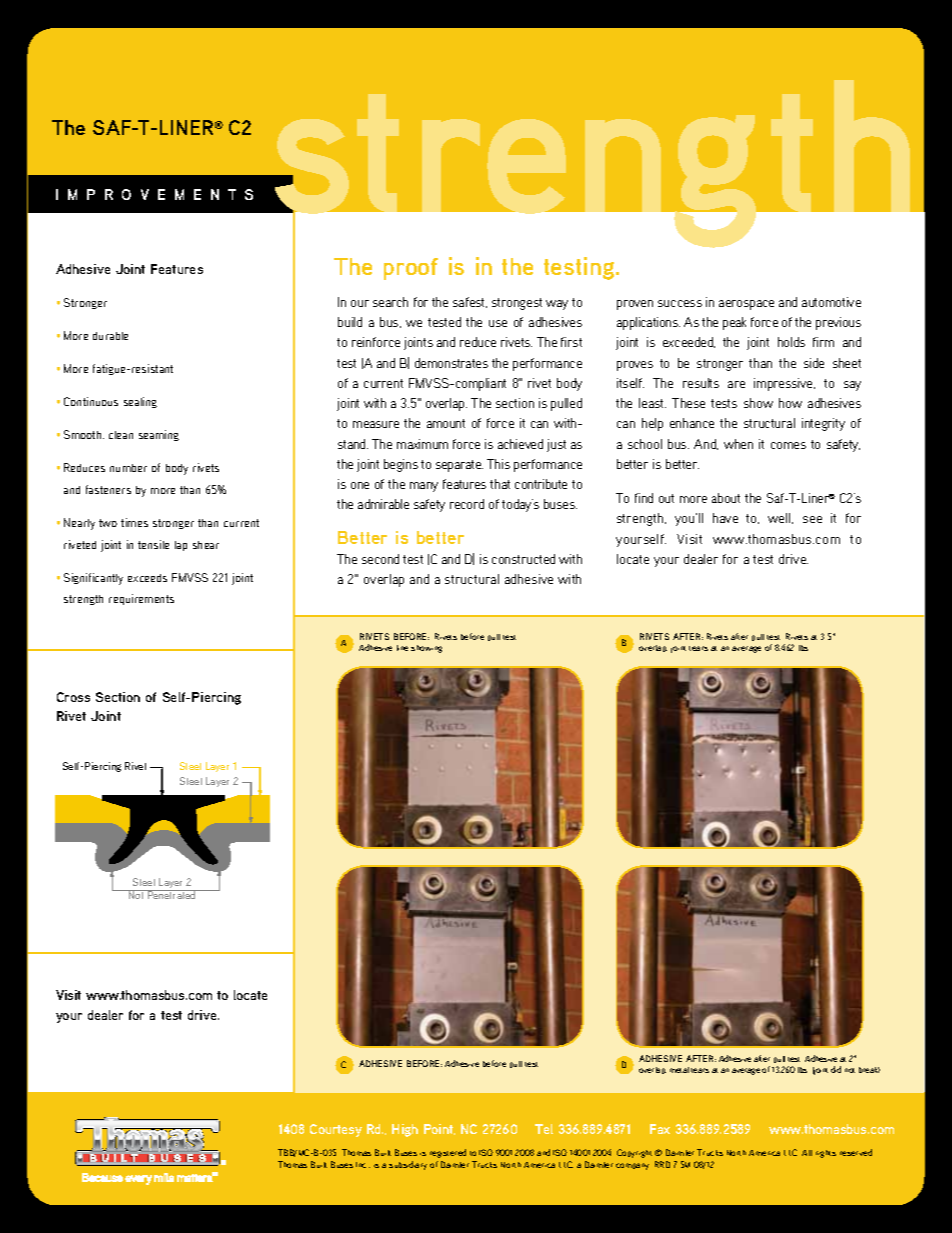  Describe the element at coordinates (807, 1153) in the screenshot. I see `All` at that location.
